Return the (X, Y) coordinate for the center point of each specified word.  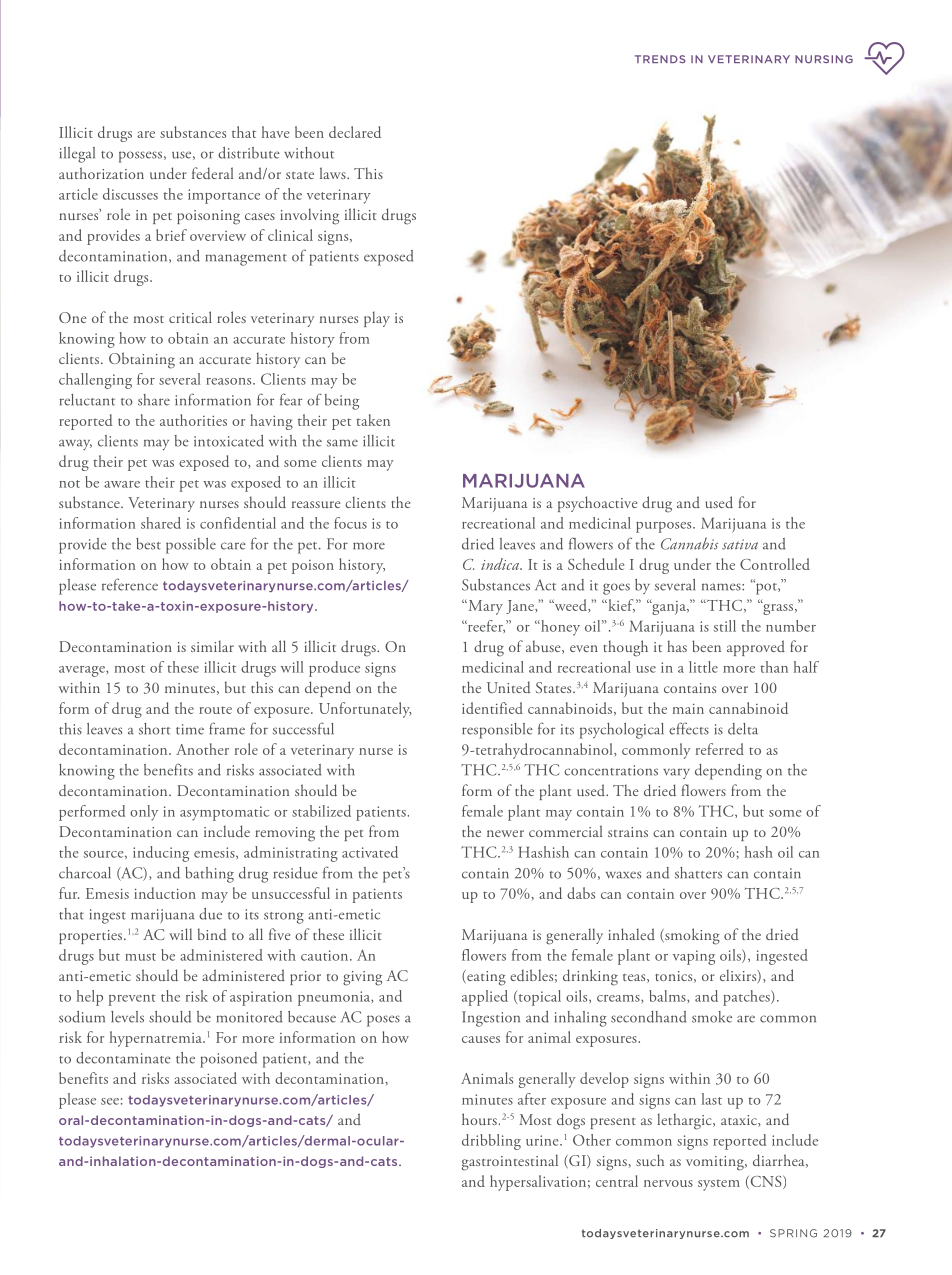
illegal (77, 155)
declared (355, 132)
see (110, 1101)
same (342, 443)
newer (505, 833)
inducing (161, 854)
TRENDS (660, 59)
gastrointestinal (510, 1162)
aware (122, 484)
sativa (740, 544)
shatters (698, 873)
